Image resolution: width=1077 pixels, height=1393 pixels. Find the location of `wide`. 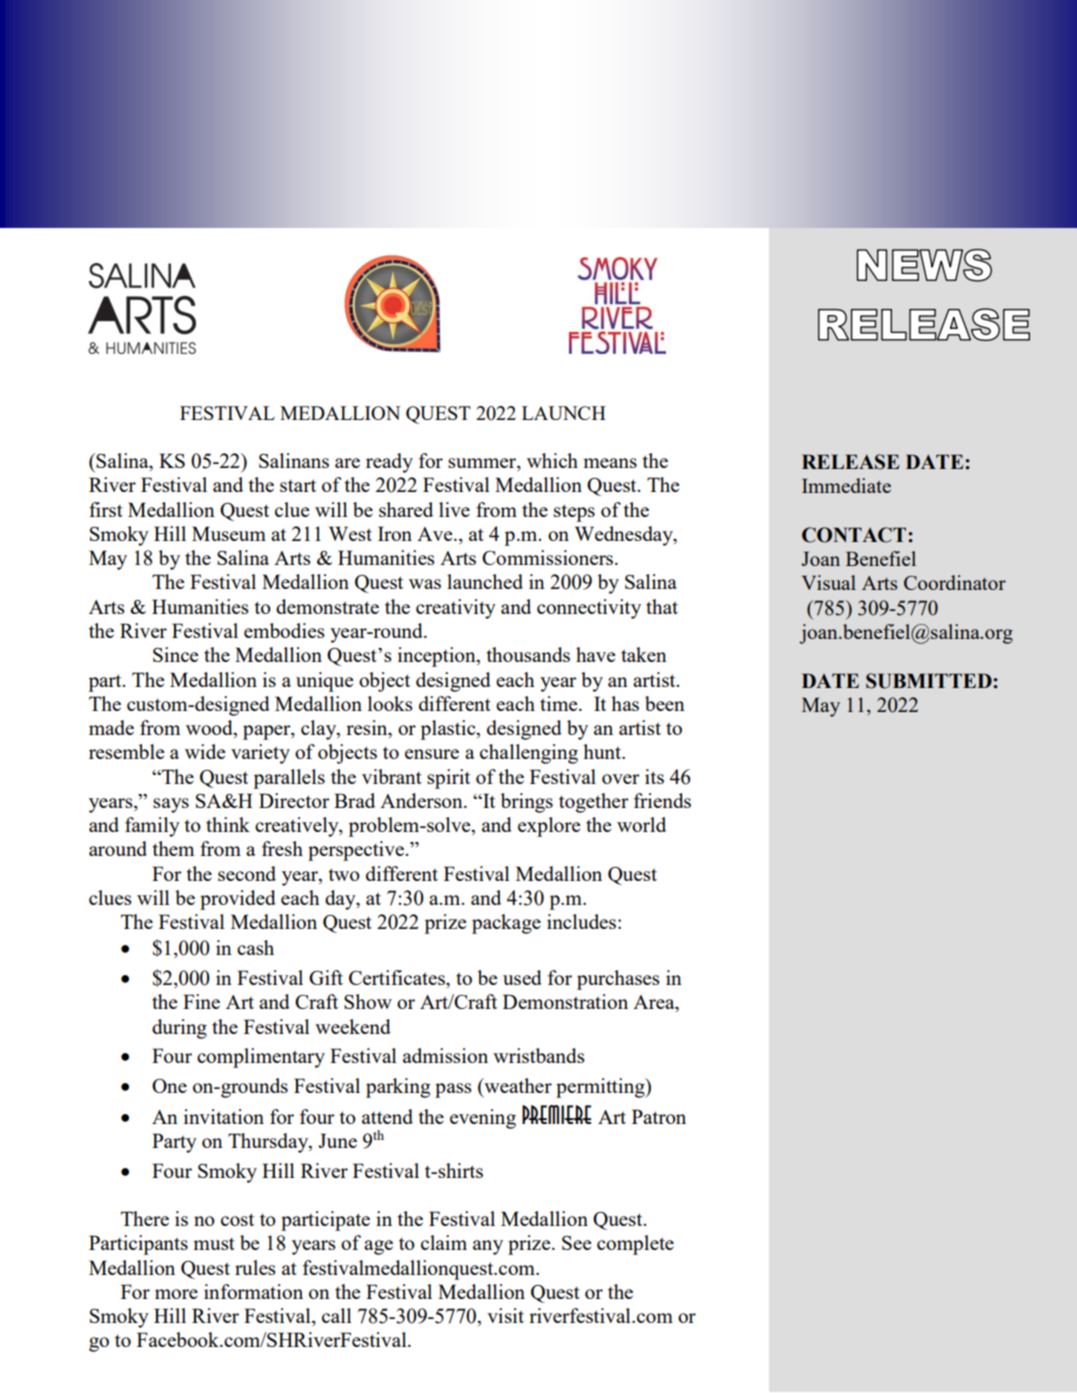

wide is located at coordinates (205, 751).
